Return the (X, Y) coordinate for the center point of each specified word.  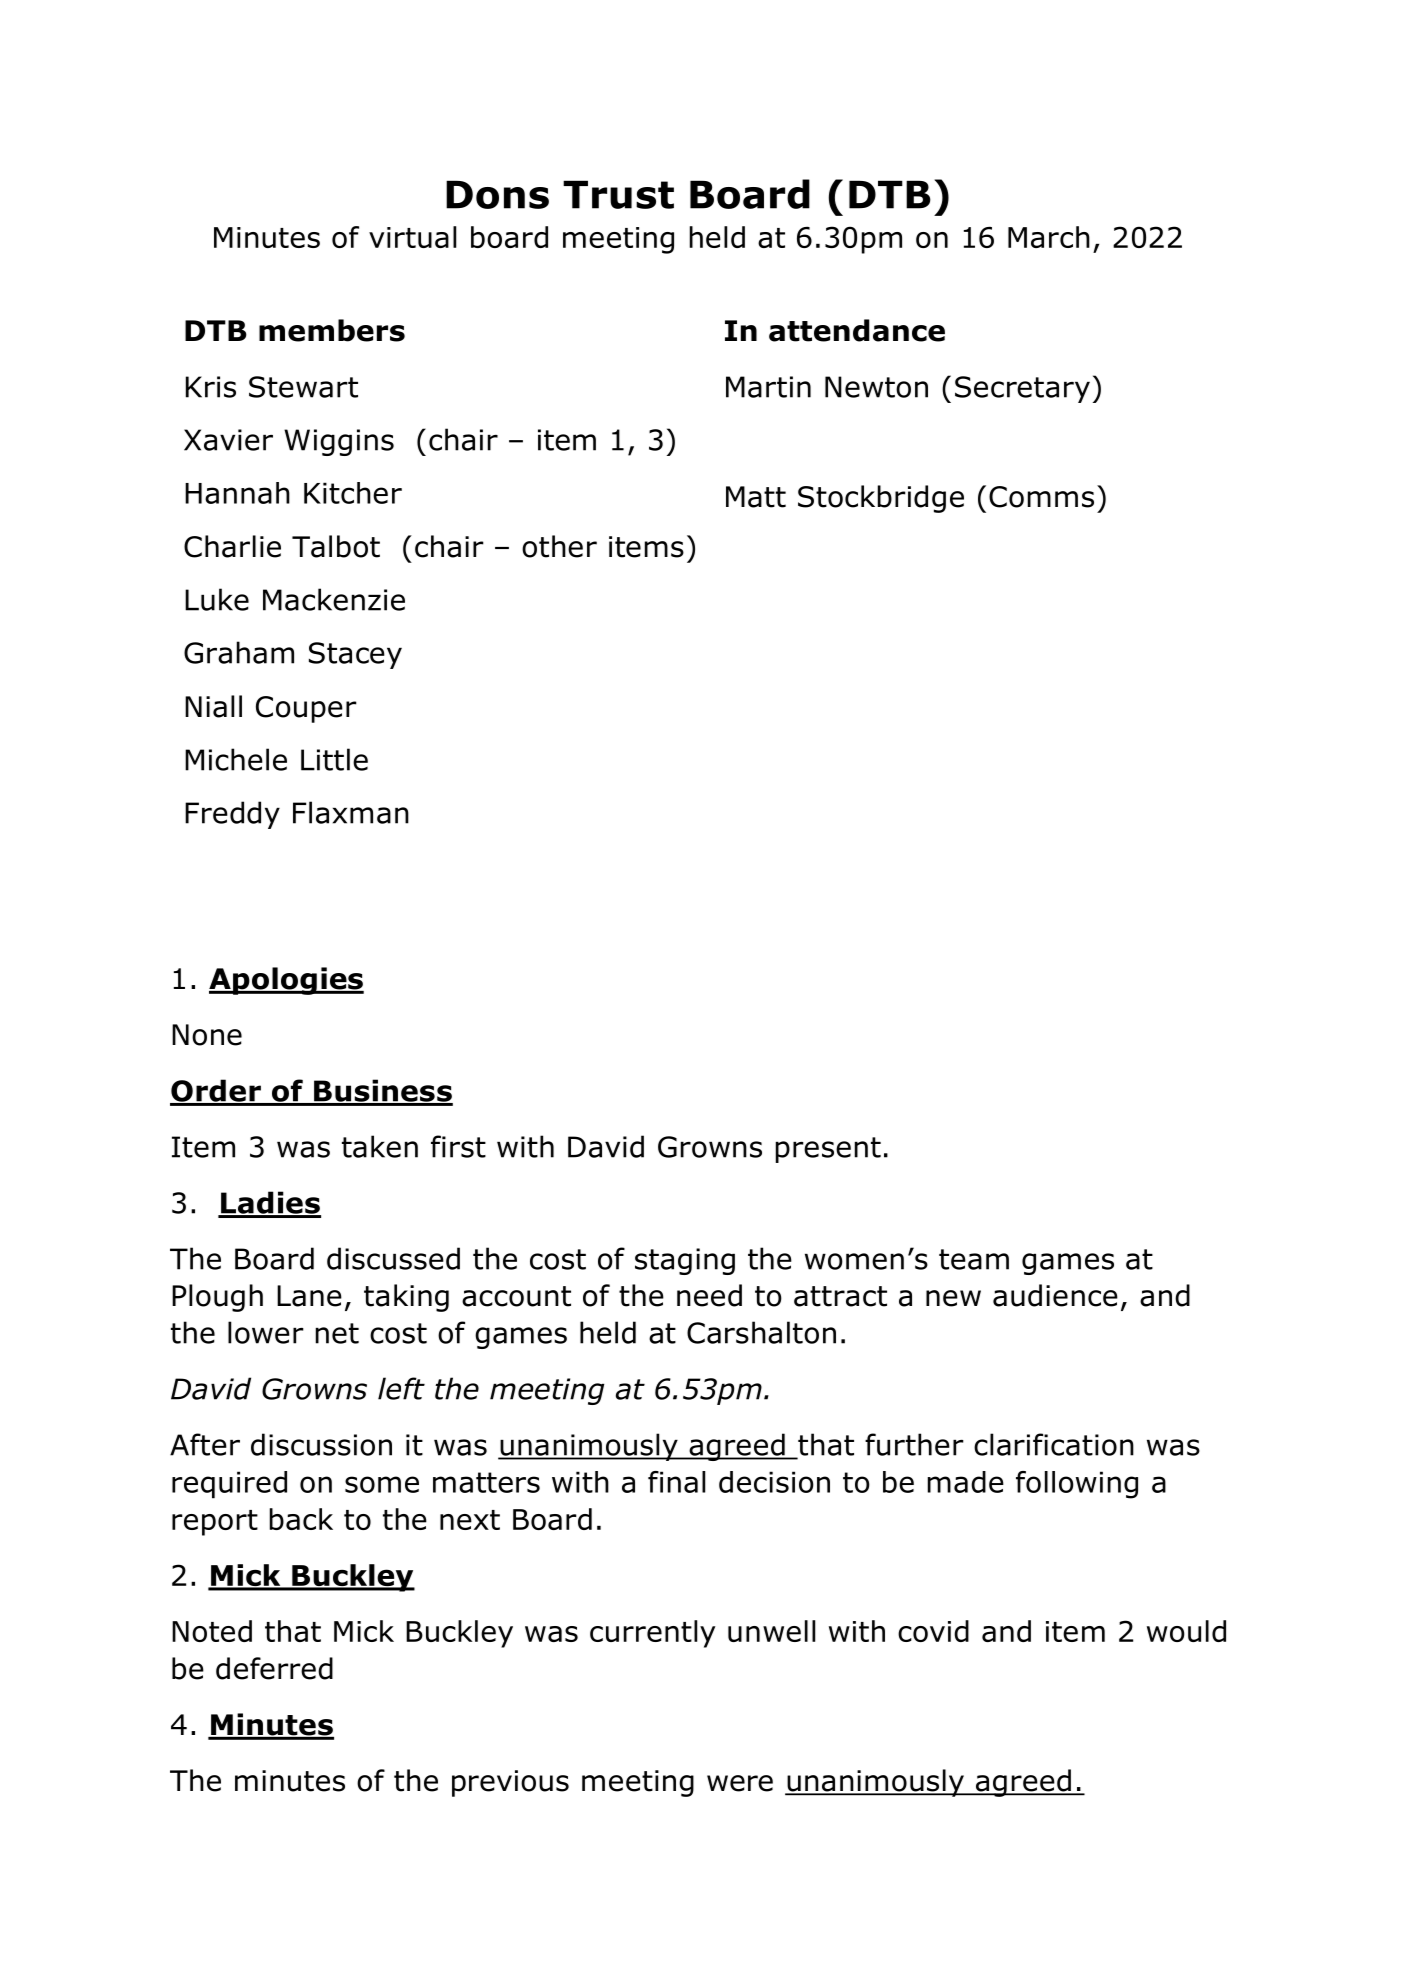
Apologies (286, 981)
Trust (618, 194)
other (559, 546)
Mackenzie (334, 599)
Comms (1041, 497)
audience (1055, 1295)
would (1186, 1631)
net (337, 1333)
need (709, 1295)
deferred (274, 1668)
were (740, 1783)
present (828, 1150)
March (1049, 237)
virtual (412, 237)
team (974, 1259)
